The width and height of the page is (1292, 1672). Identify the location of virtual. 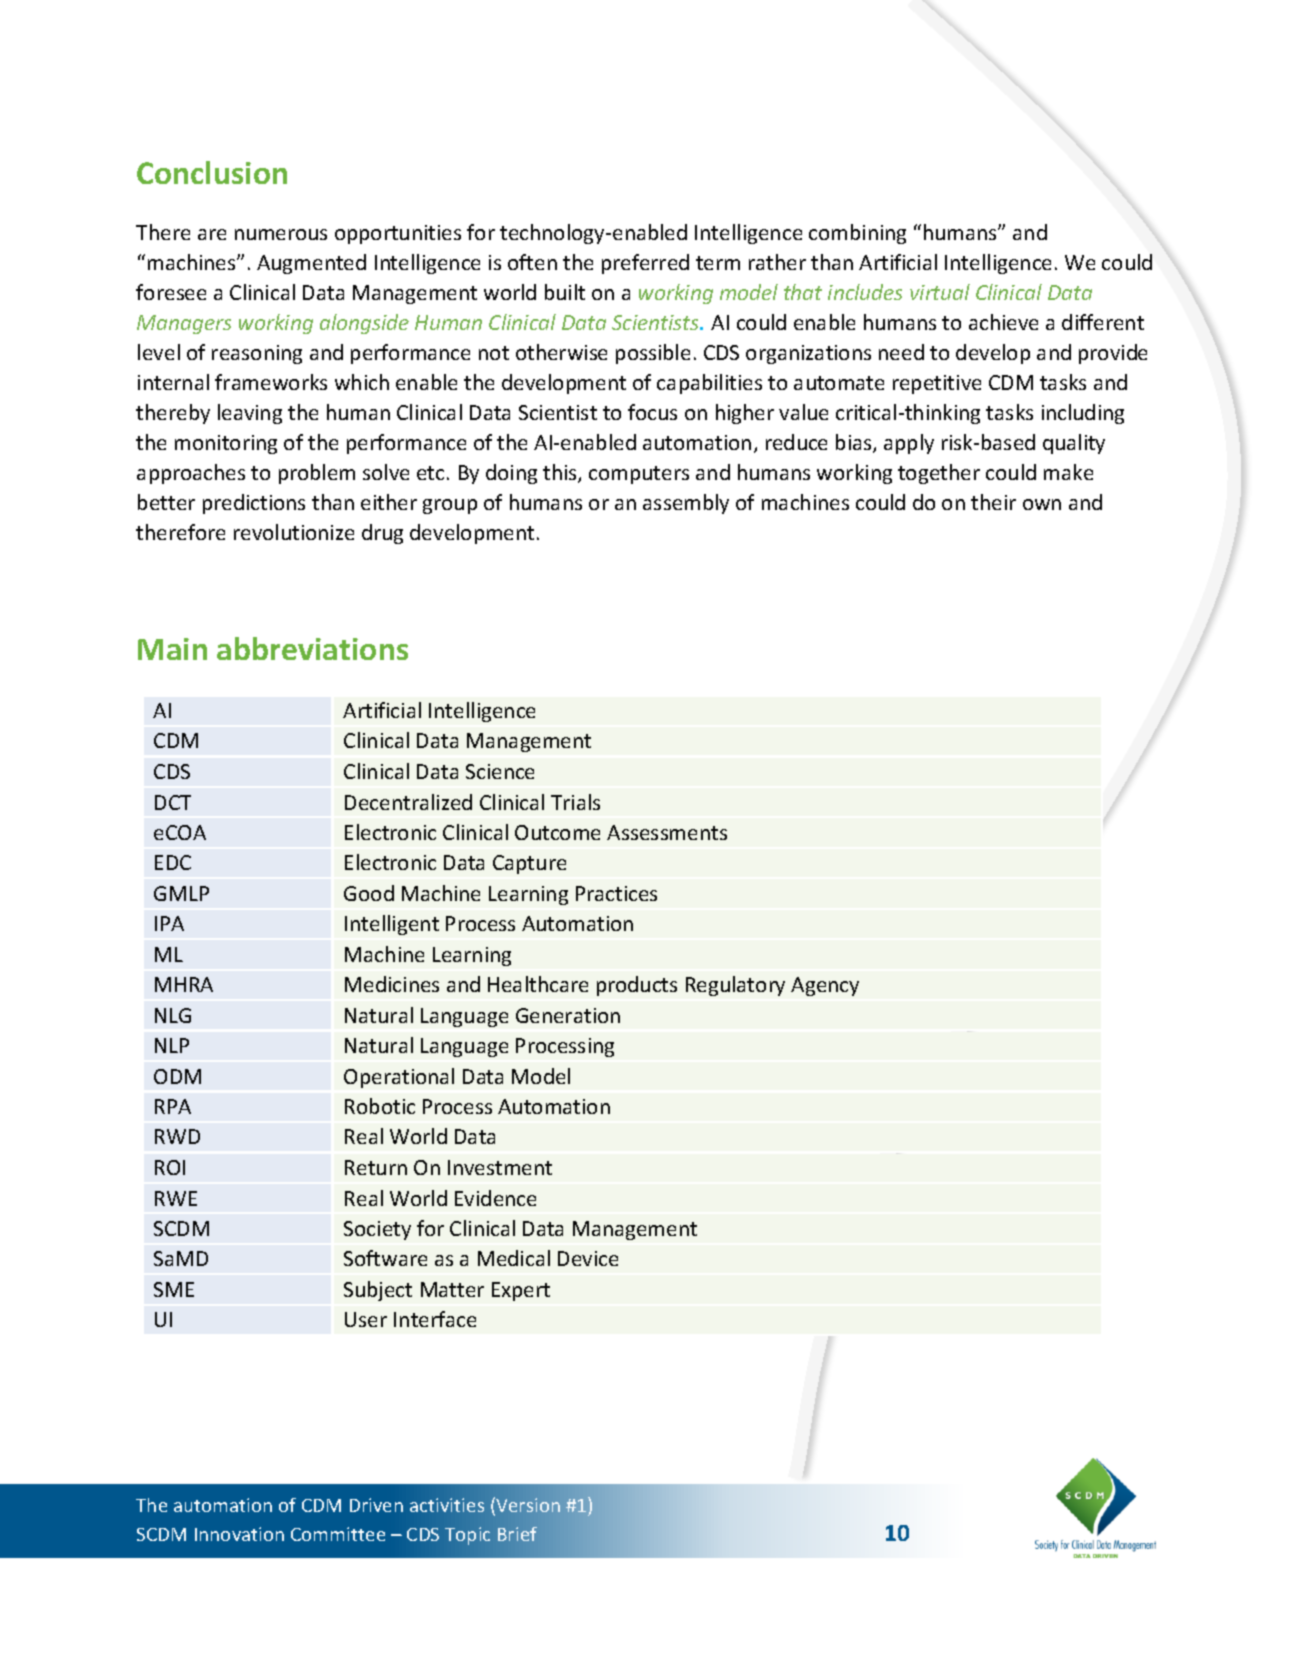
(940, 292).
